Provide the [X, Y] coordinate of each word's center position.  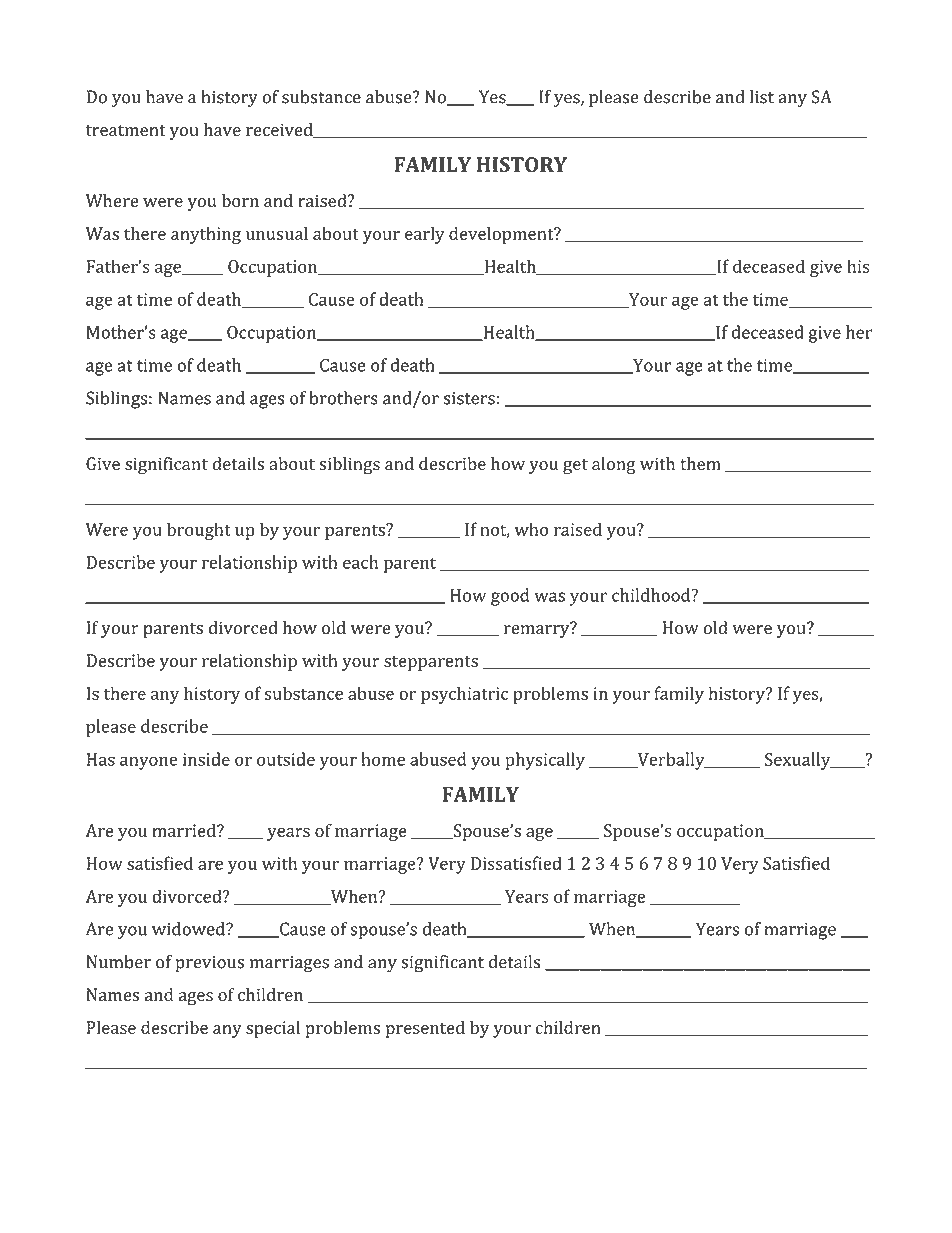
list [762, 97]
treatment [126, 130]
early [425, 235]
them [700, 463]
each [360, 562]
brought [199, 531]
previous [209, 964]
